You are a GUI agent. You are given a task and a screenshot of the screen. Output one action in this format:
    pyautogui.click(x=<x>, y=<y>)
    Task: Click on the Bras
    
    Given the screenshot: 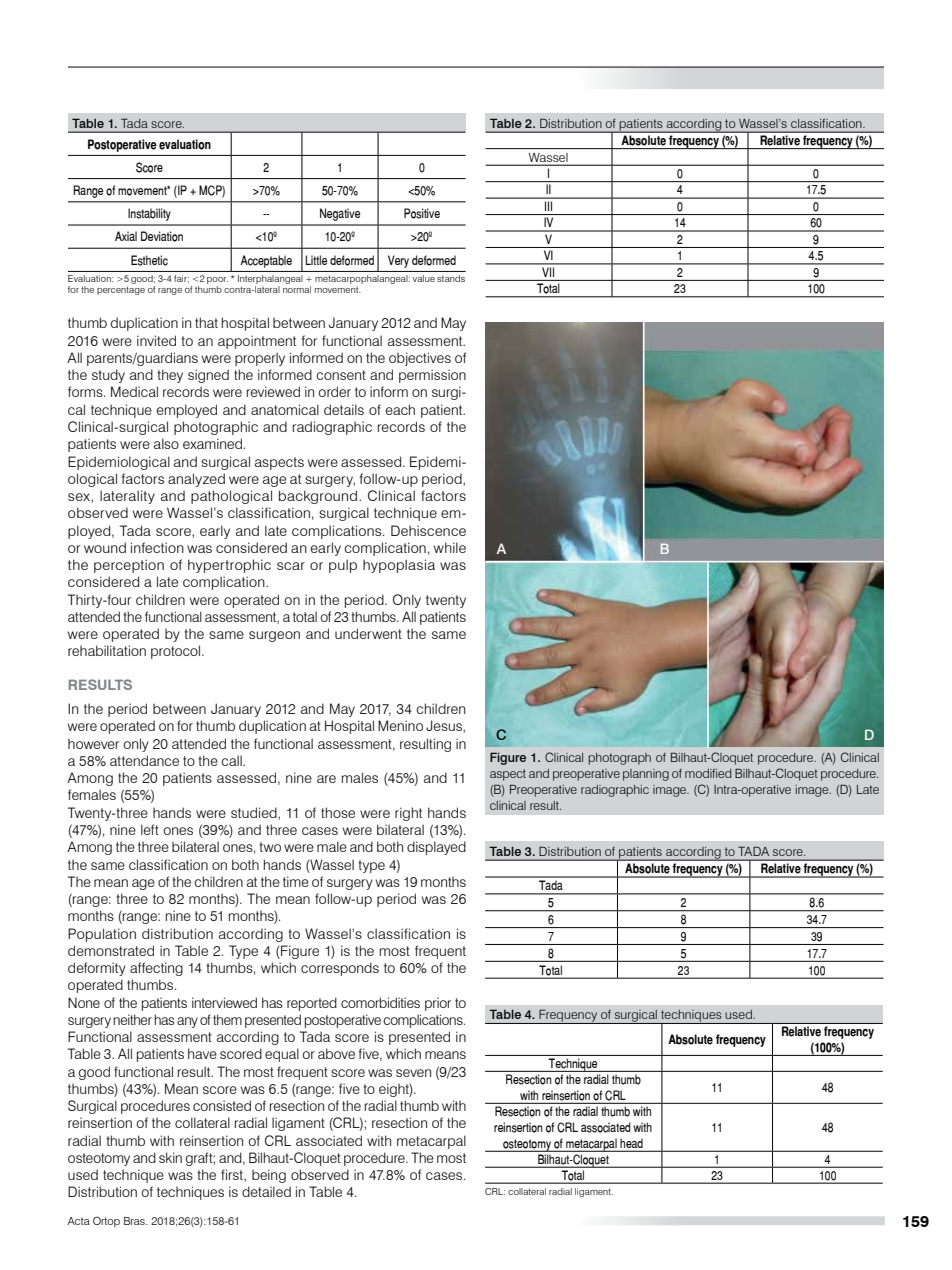 What is the action you would take?
    pyautogui.click(x=135, y=1221)
